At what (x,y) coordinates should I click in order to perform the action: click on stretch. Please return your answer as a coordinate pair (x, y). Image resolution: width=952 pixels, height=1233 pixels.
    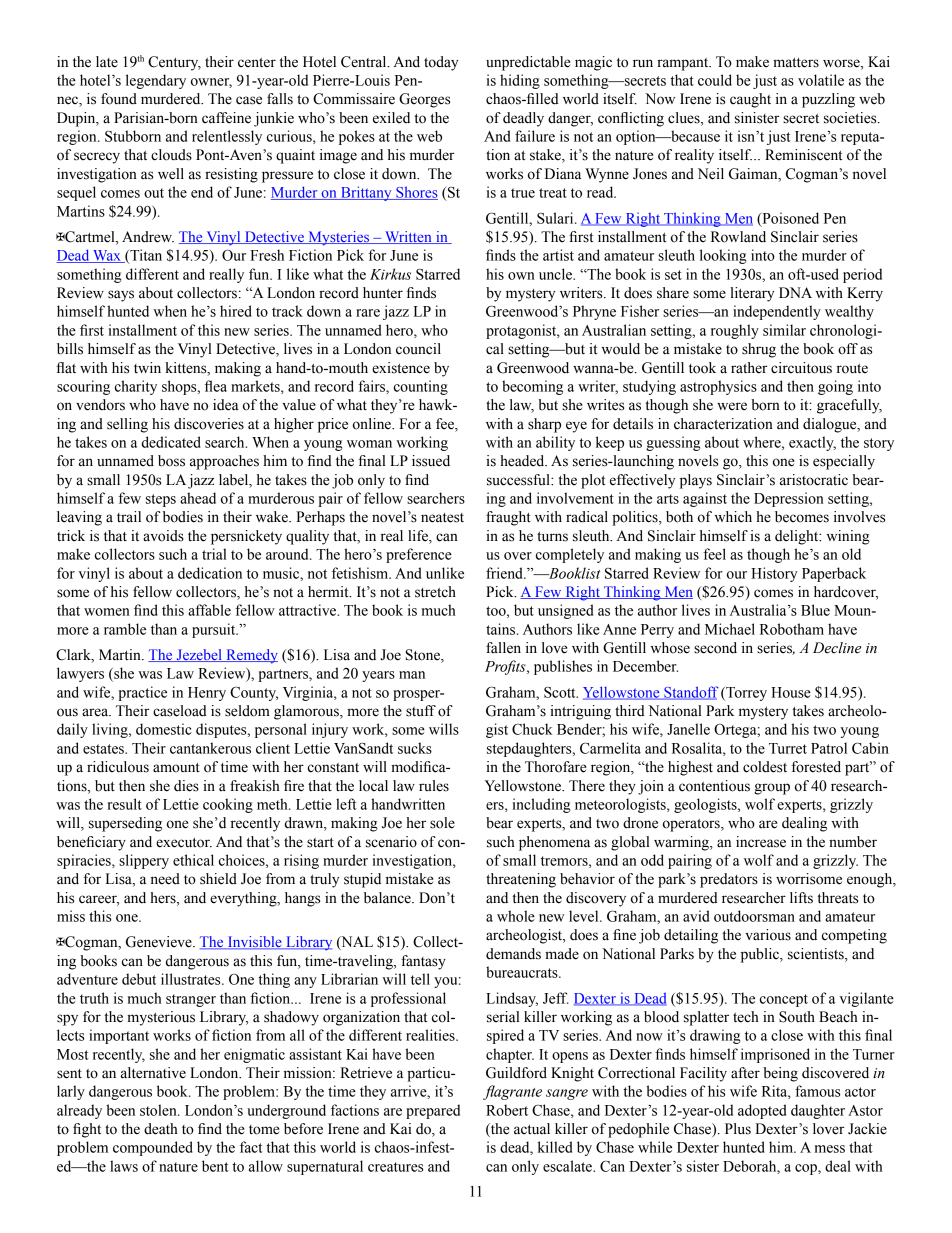
    Looking at the image, I should click on (435, 592).
